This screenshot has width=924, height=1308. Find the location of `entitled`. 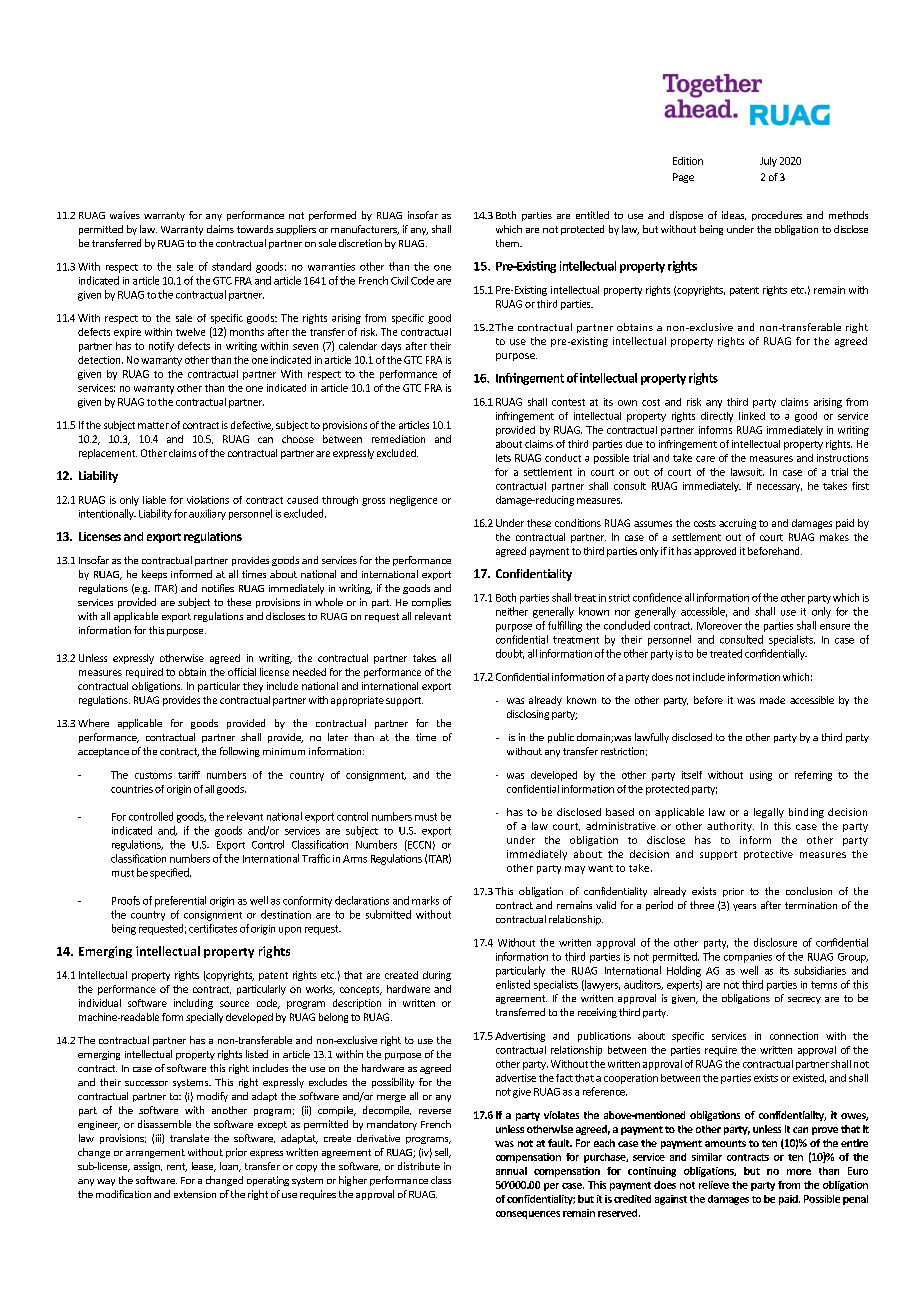

entitled is located at coordinates (592, 215).
